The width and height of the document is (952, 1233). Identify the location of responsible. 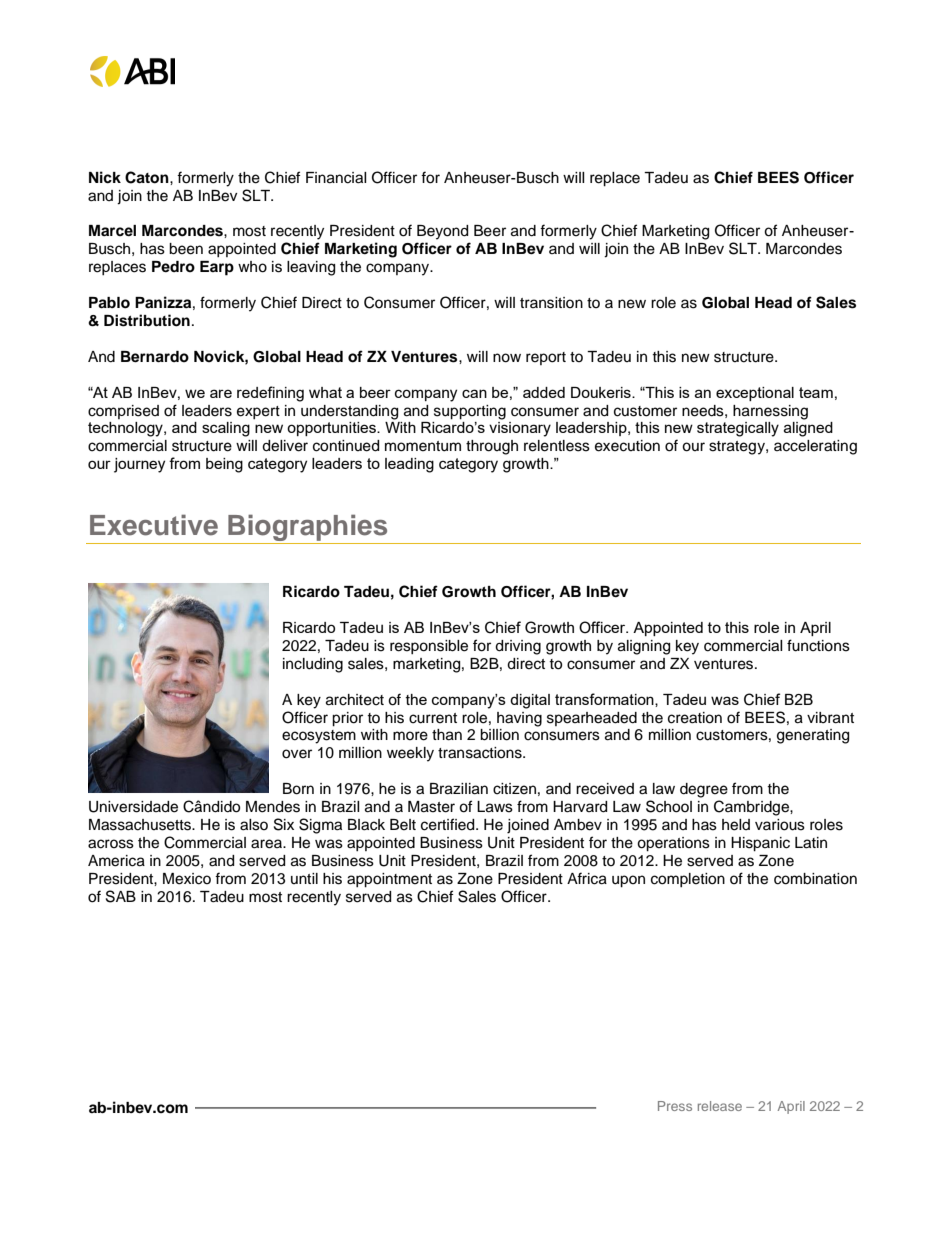
(429, 647).
